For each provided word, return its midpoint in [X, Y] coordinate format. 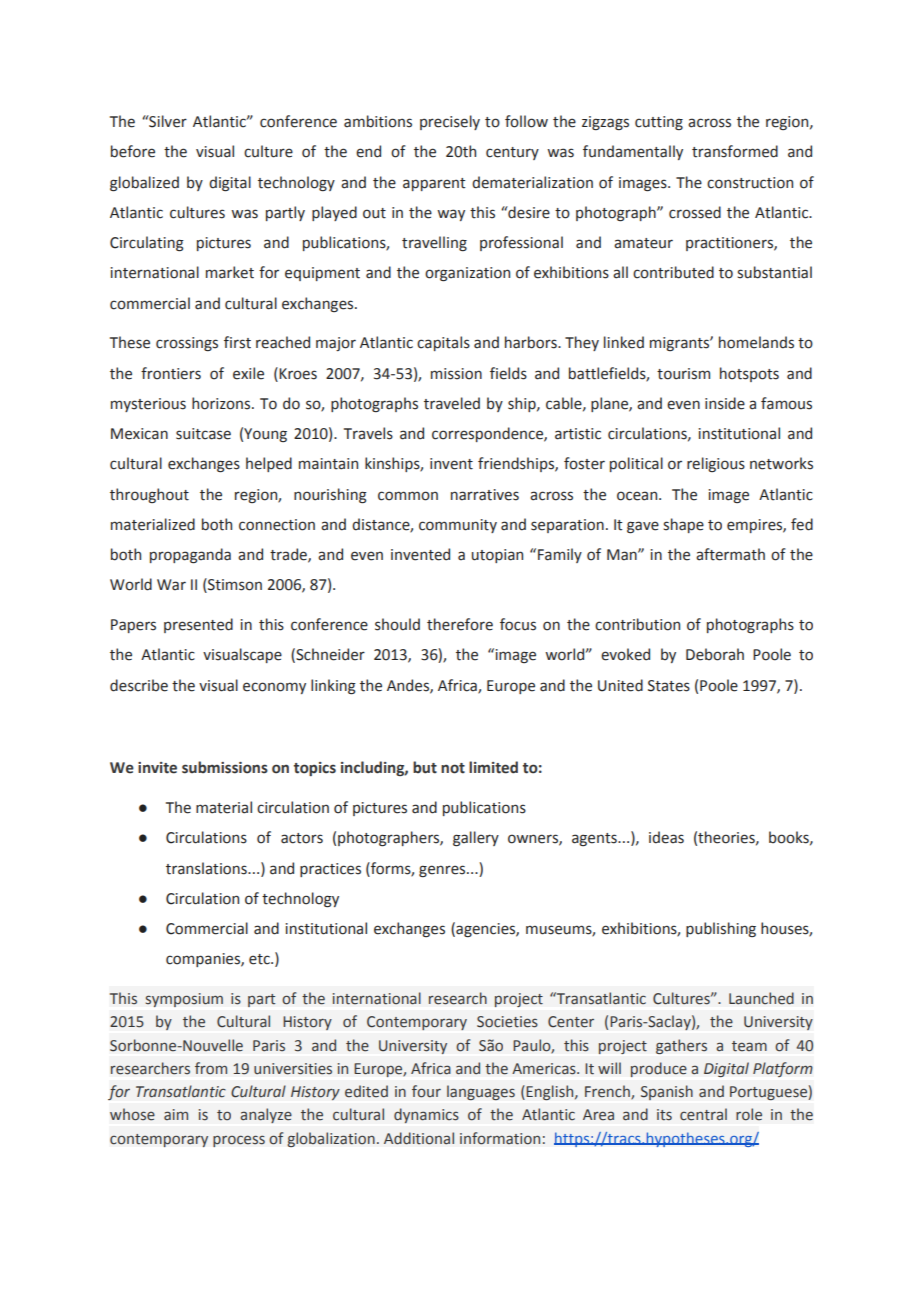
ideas [666, 837]
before [133, 151]
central [703, 1114]
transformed [735, 151]
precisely [450, 122]
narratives [485, 495]
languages [481, 1092]
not [453, 768]
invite [157, 768]
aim [176, 1114]
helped [269, 464]
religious [716, 464]
